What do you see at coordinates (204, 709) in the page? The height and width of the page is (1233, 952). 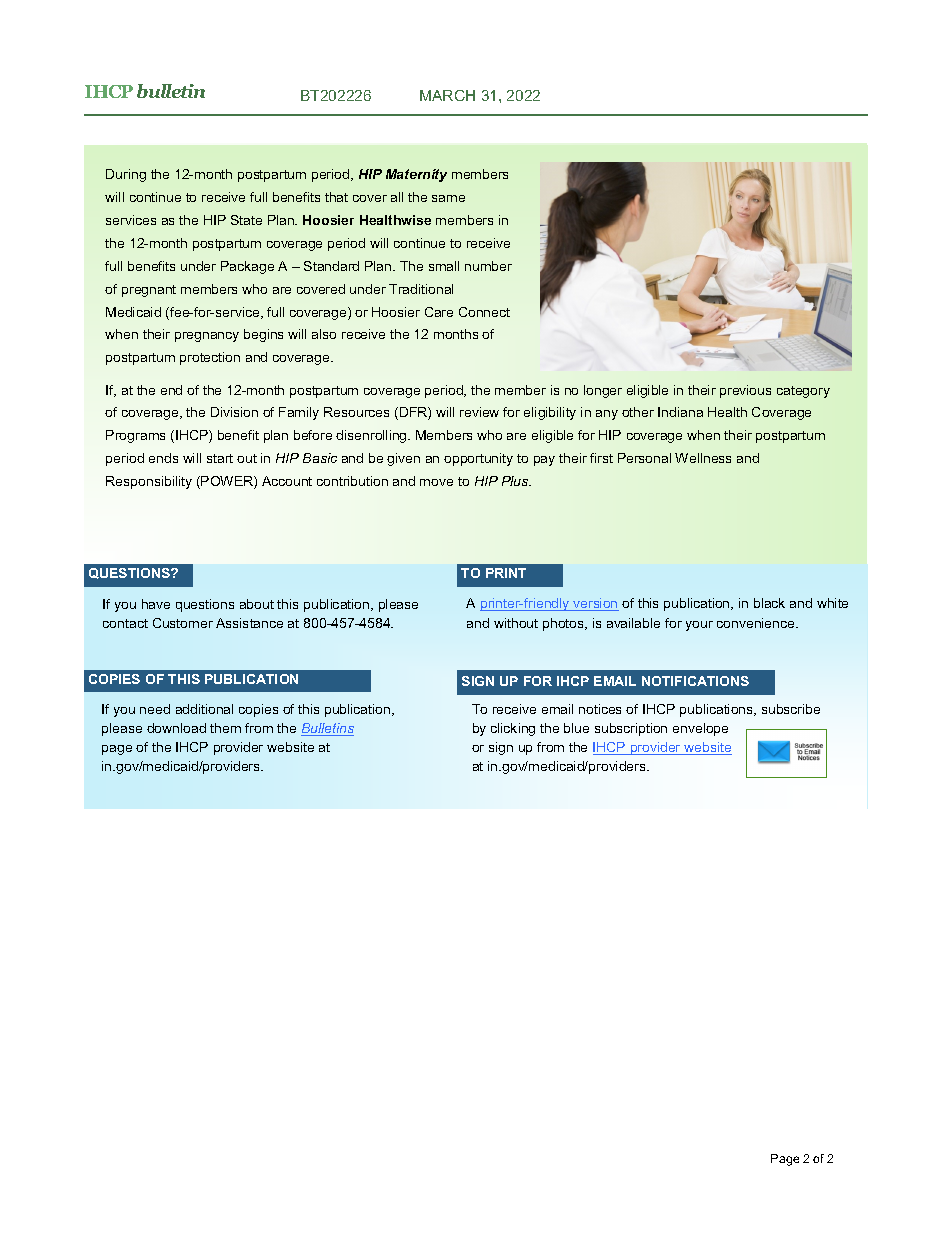 I see `additional` at bounding box center [204, 709].
